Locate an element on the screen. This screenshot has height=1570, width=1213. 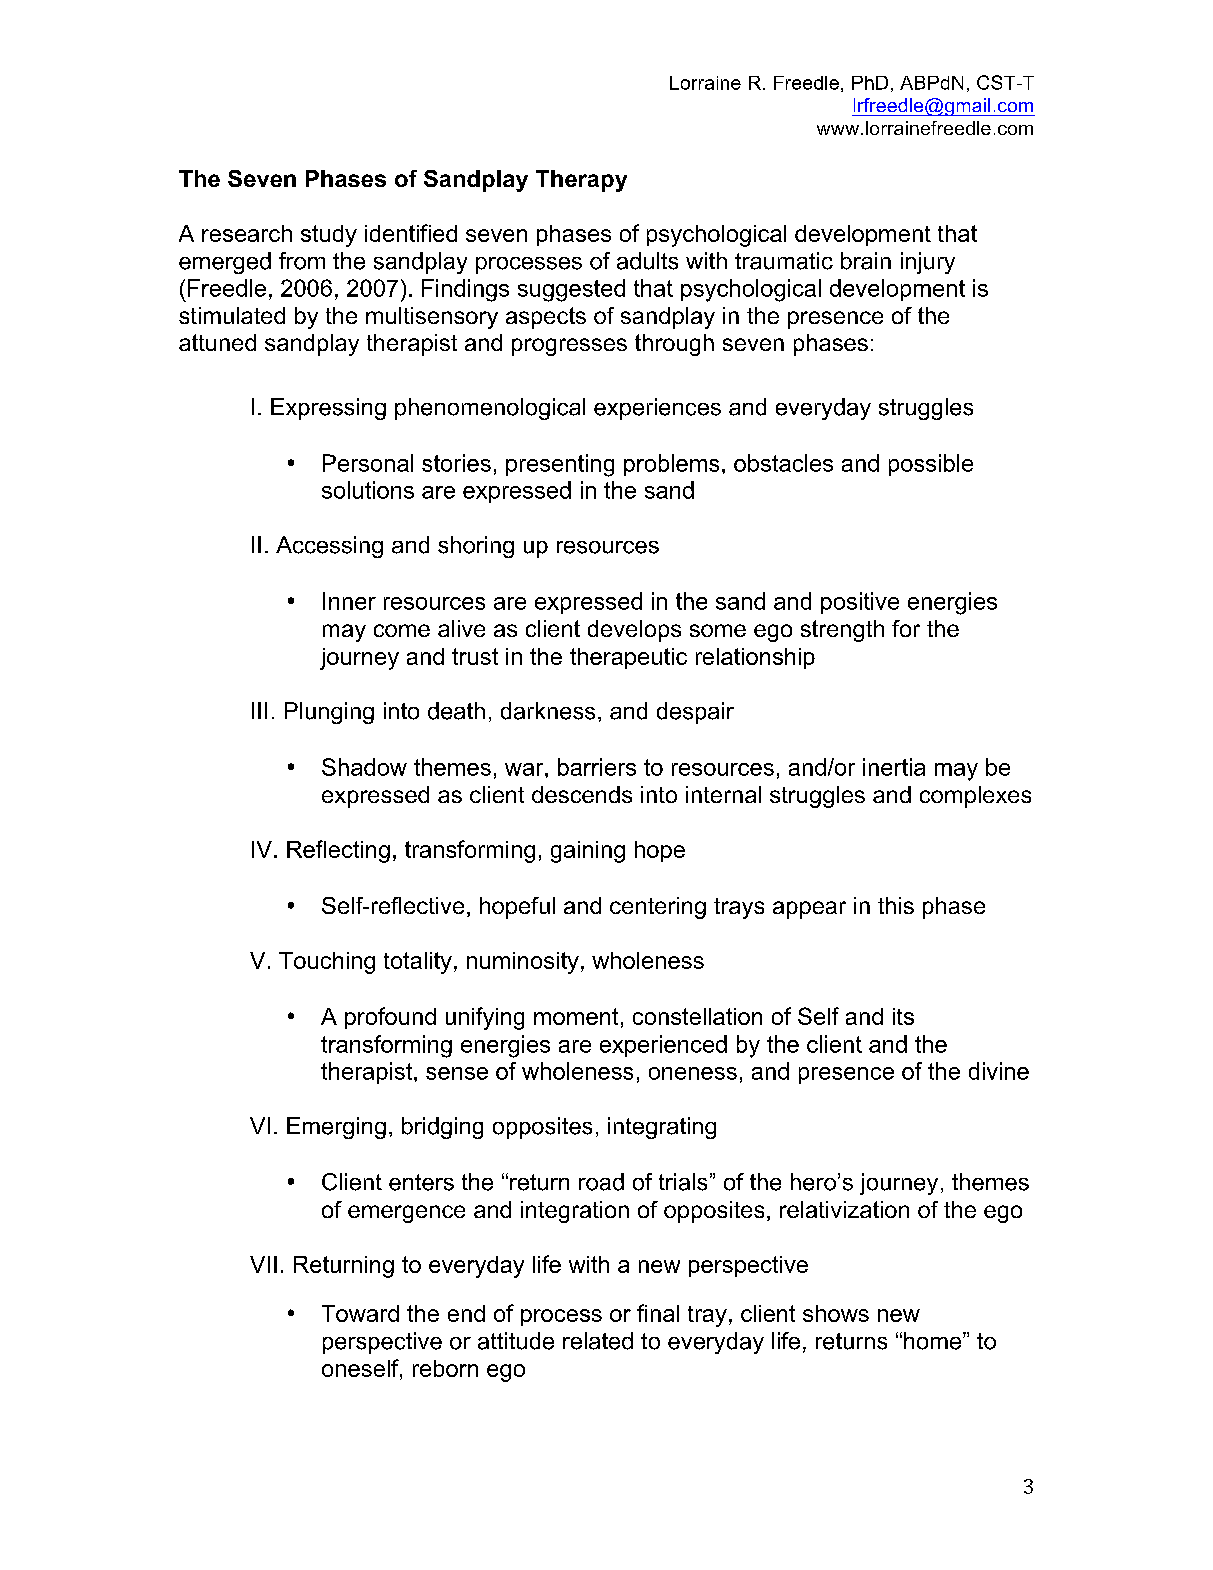
Toward is located at coordinates (360, 1313).
